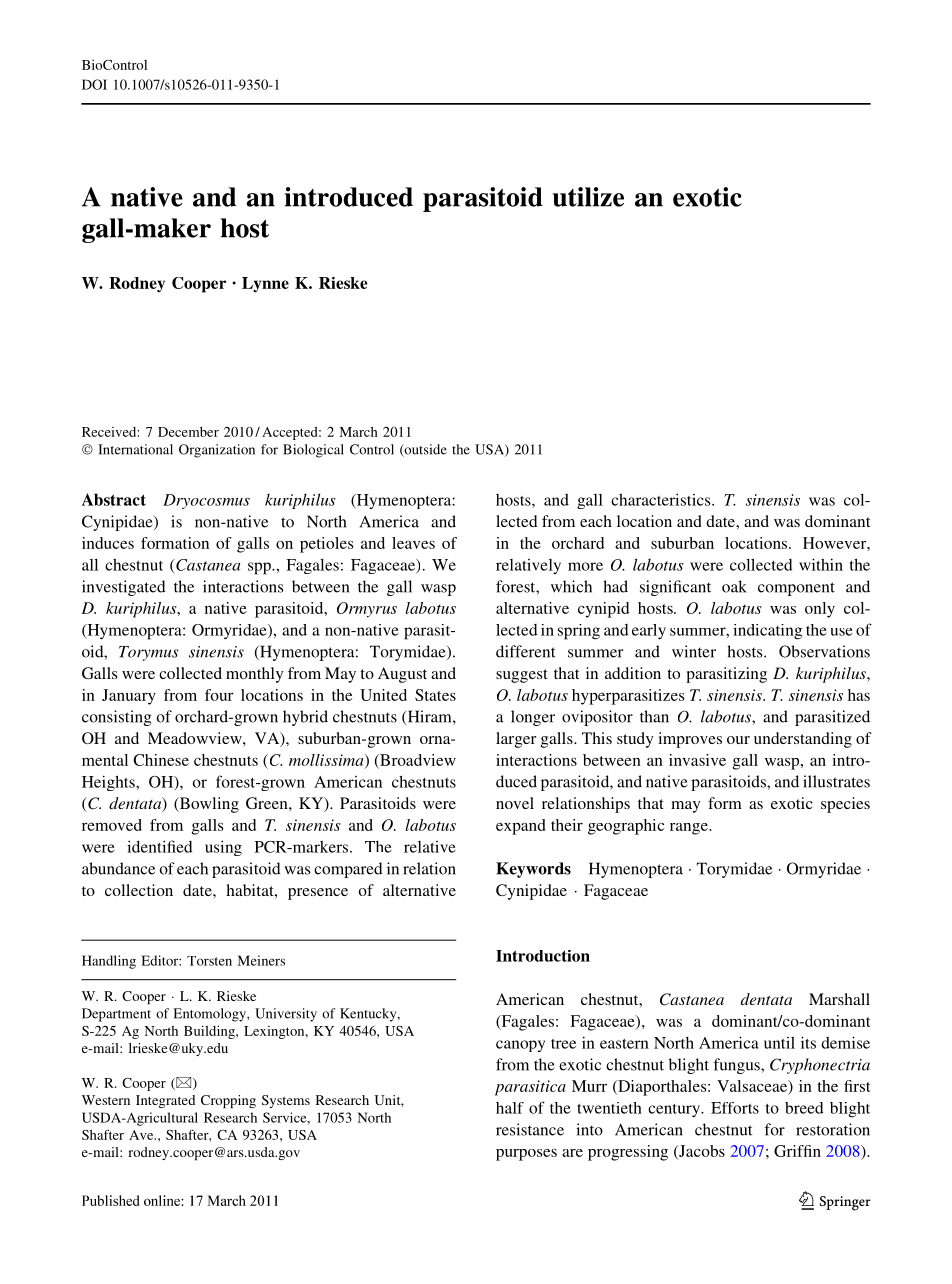  Describe the element at coordinates (588, 197) in the screenshot. I see `utilize` at that location.
